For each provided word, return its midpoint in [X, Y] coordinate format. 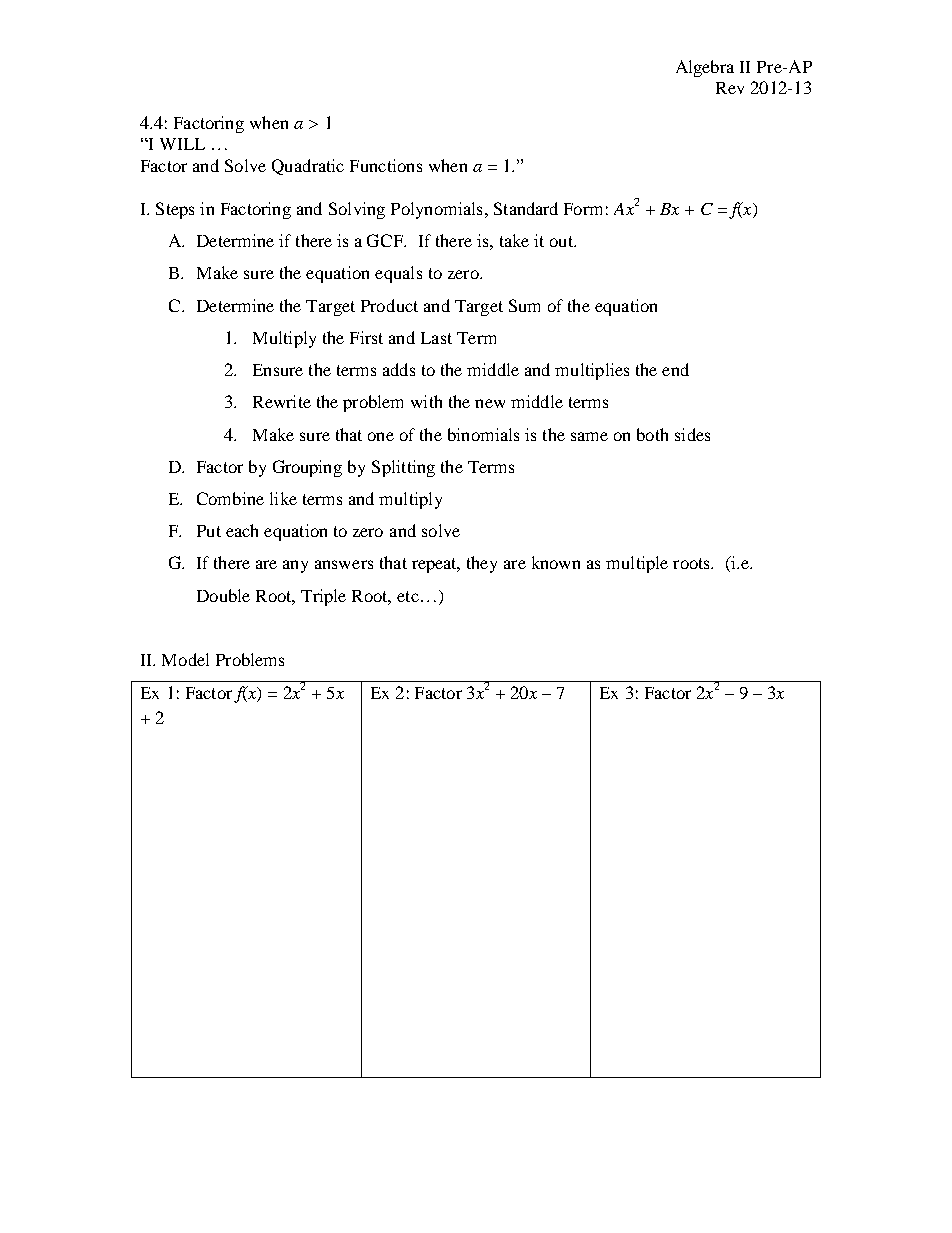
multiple [637, 564]
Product [389, 305]
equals [398, 274]
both [652, 434]
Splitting [403, 468]
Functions [386, 165]
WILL [182, 144]
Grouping [307, 468]
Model [185, 659]
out [563, 241]
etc [408, 596]
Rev [730, 88]
